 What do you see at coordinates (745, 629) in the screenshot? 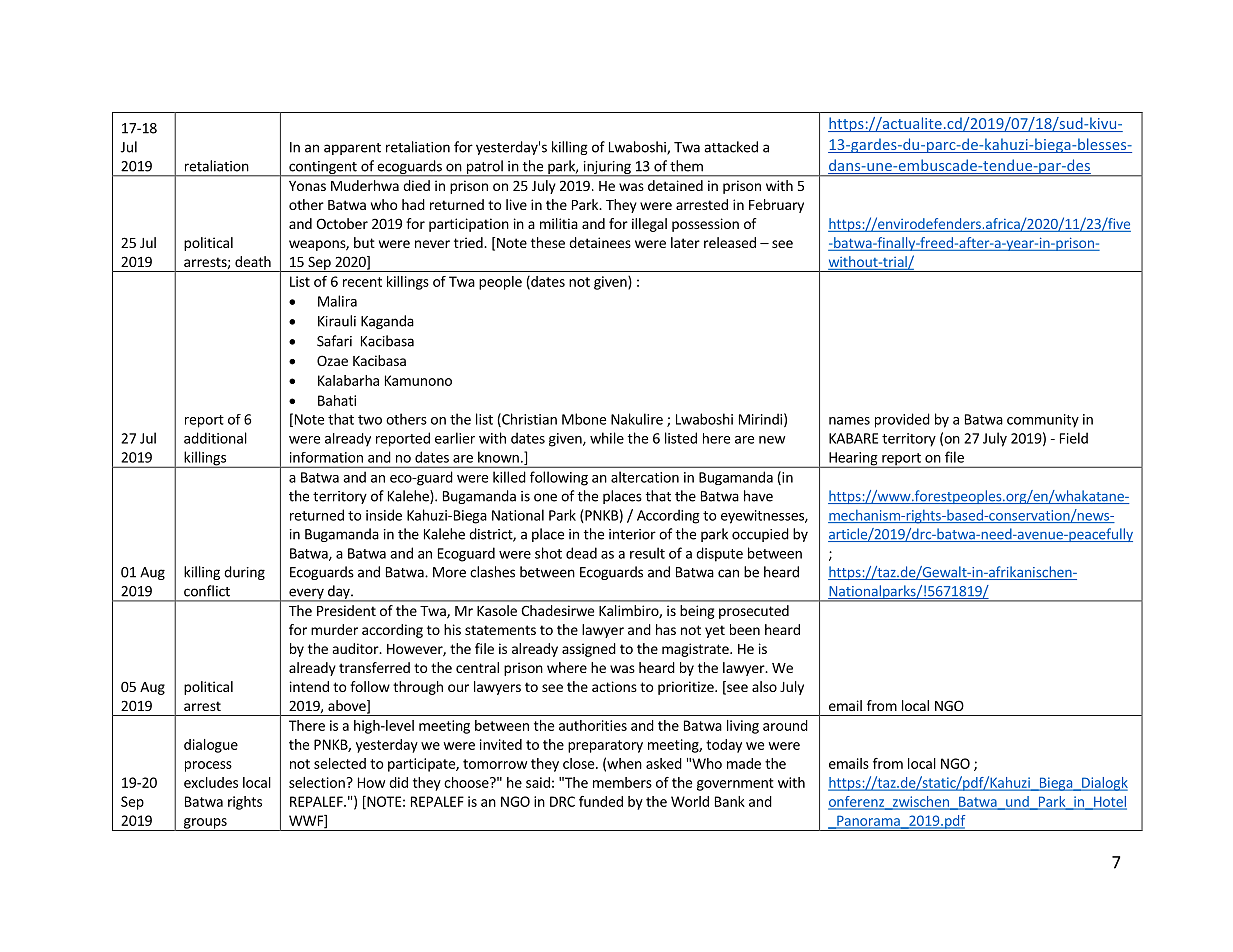
I see `been` at bounding box center [745, 629].
